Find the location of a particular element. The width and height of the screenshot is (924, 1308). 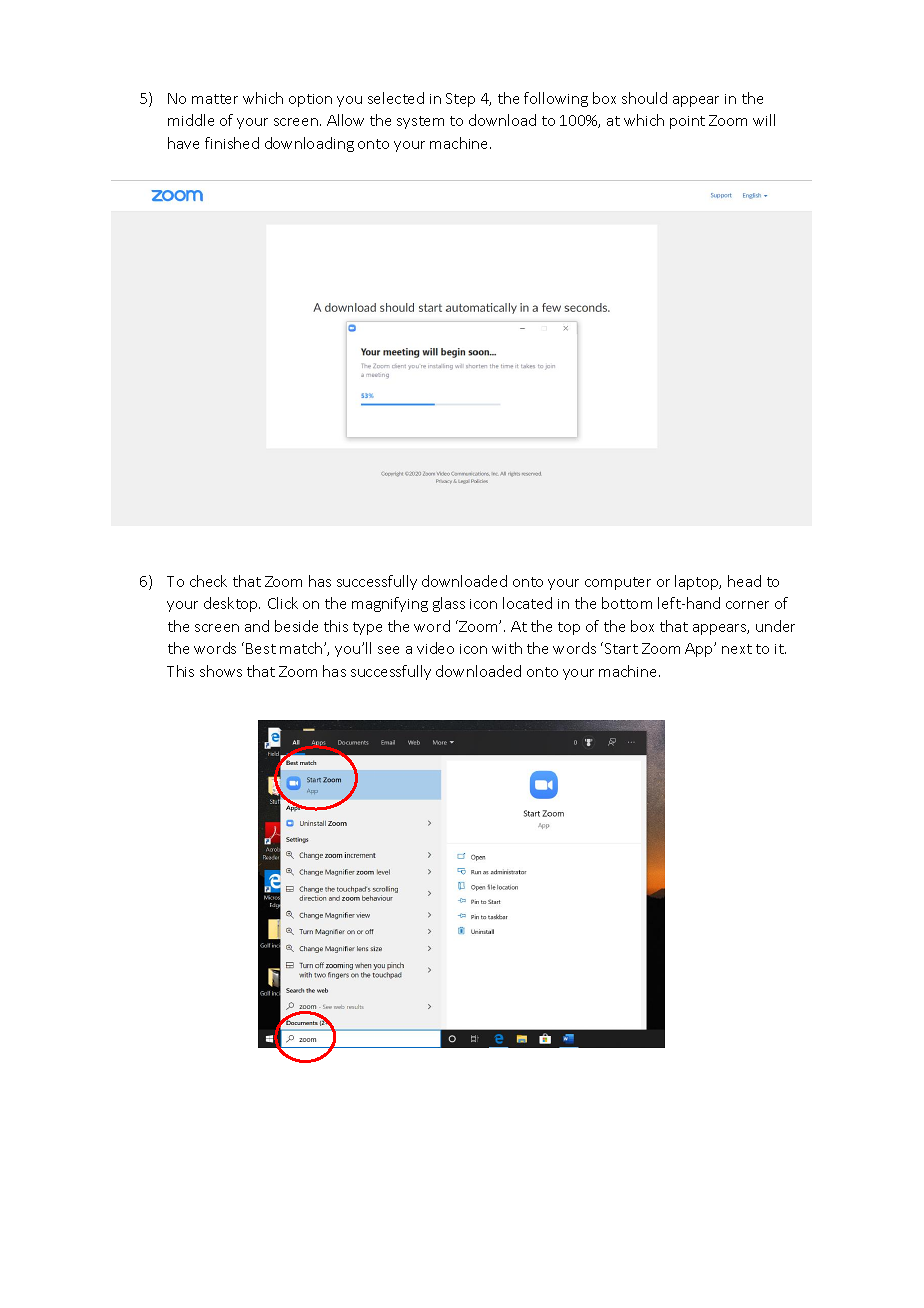

with is located at coordinates (507, 648).
